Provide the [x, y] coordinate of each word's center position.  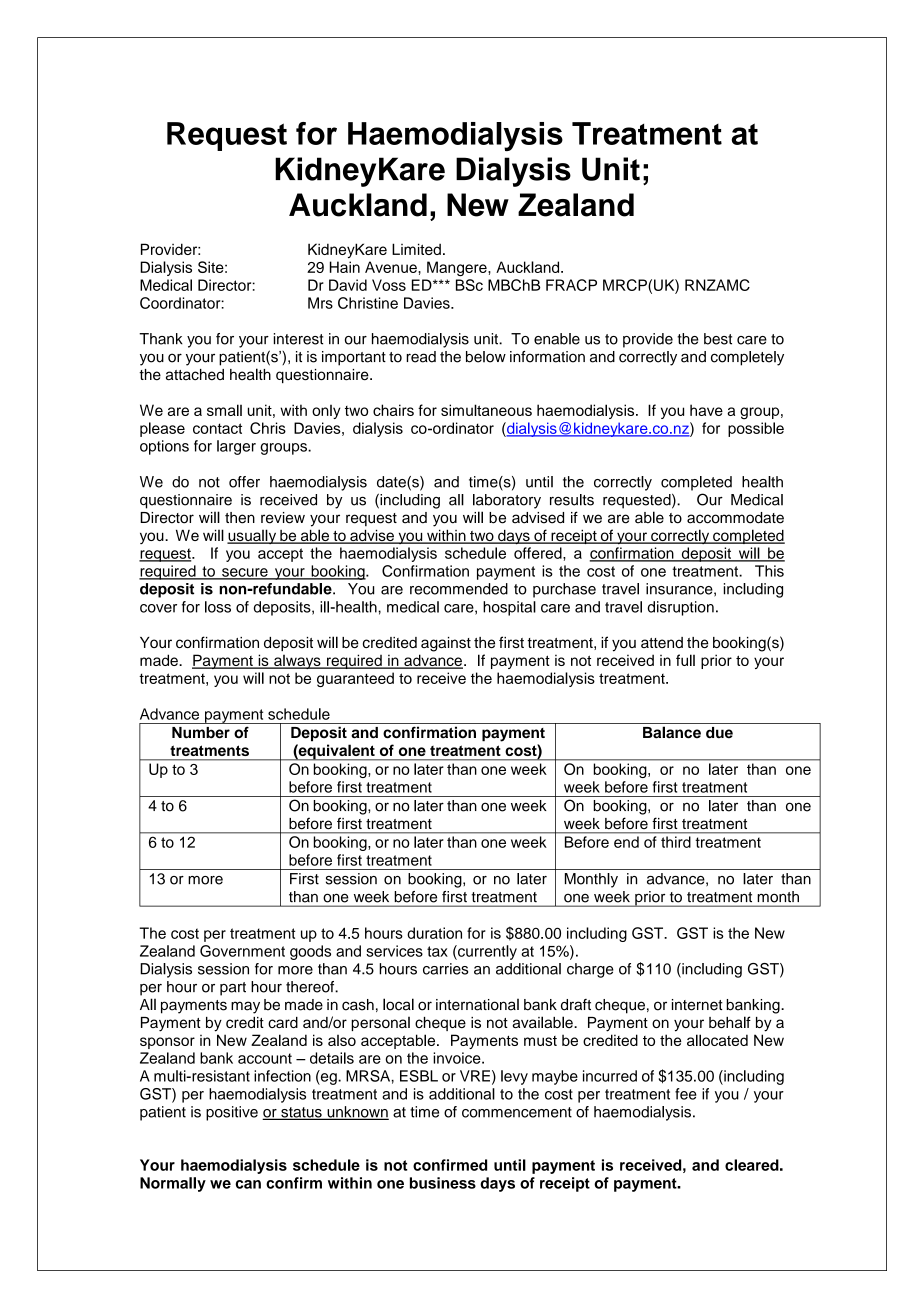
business [443, 1183]
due [719, 733]
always [297, 662]
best [718, 339]
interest [298, 339]
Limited [416, 249]
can [248, 1184]
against [446, 644]
